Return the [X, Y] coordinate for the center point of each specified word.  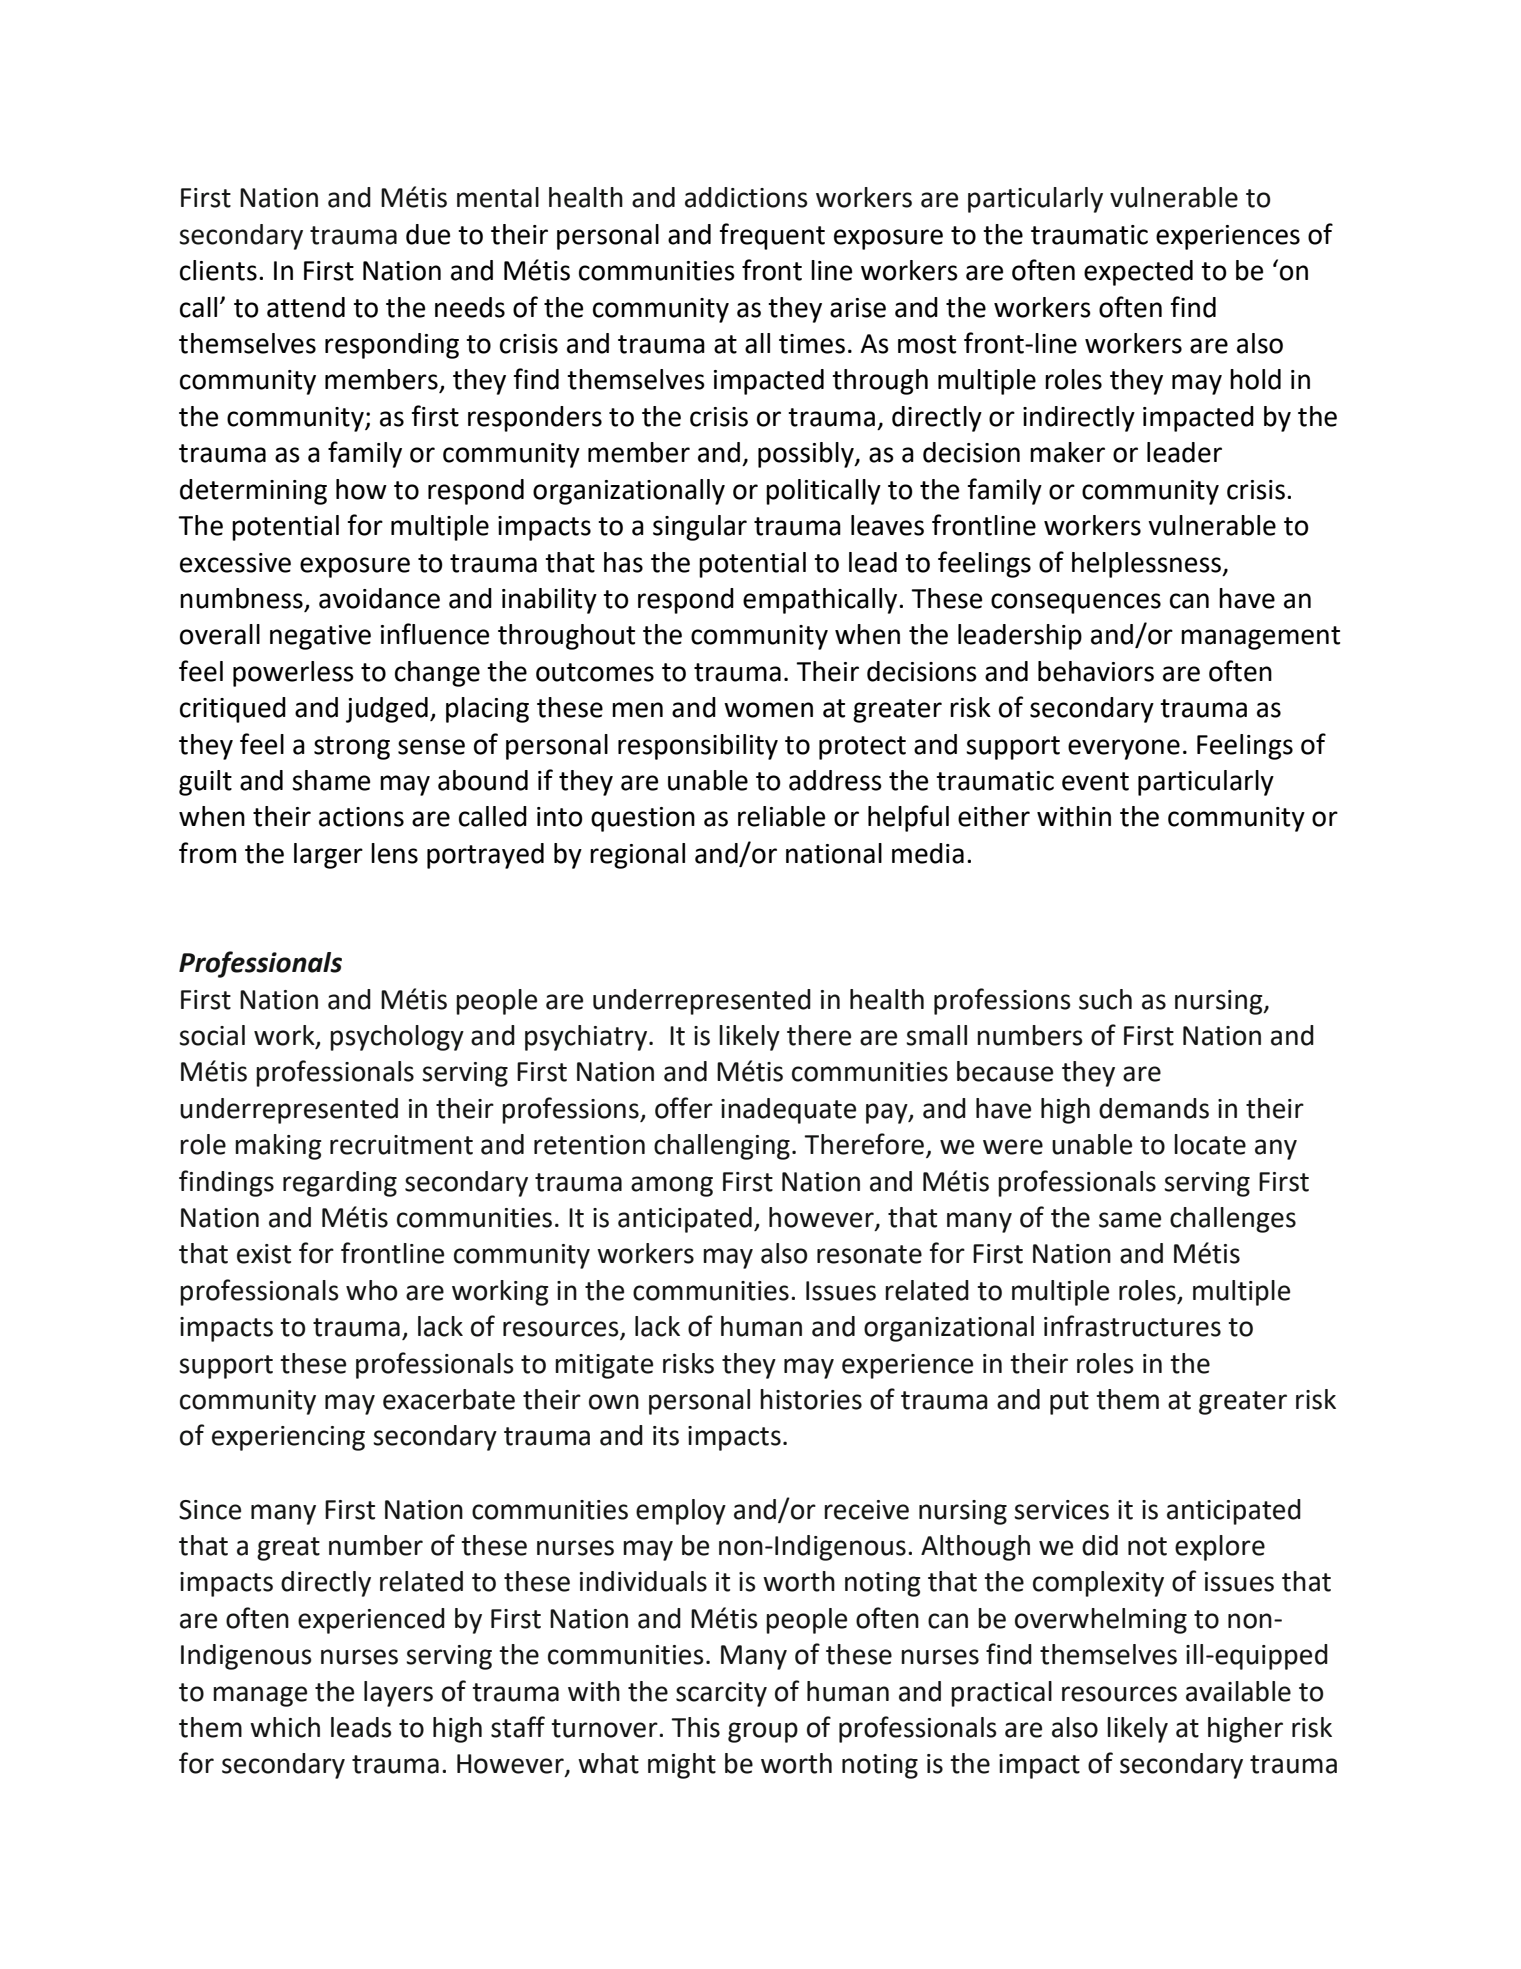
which [285, 1727]
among [672, 1186]
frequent [772, 236]
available [1238, 1691]
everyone [1124, 749]
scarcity [721, 1694]
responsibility [698, 747]
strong [352, 748]
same [1130, 1220]
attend [306, 307]
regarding [340, 1184]
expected [1138, 273]
